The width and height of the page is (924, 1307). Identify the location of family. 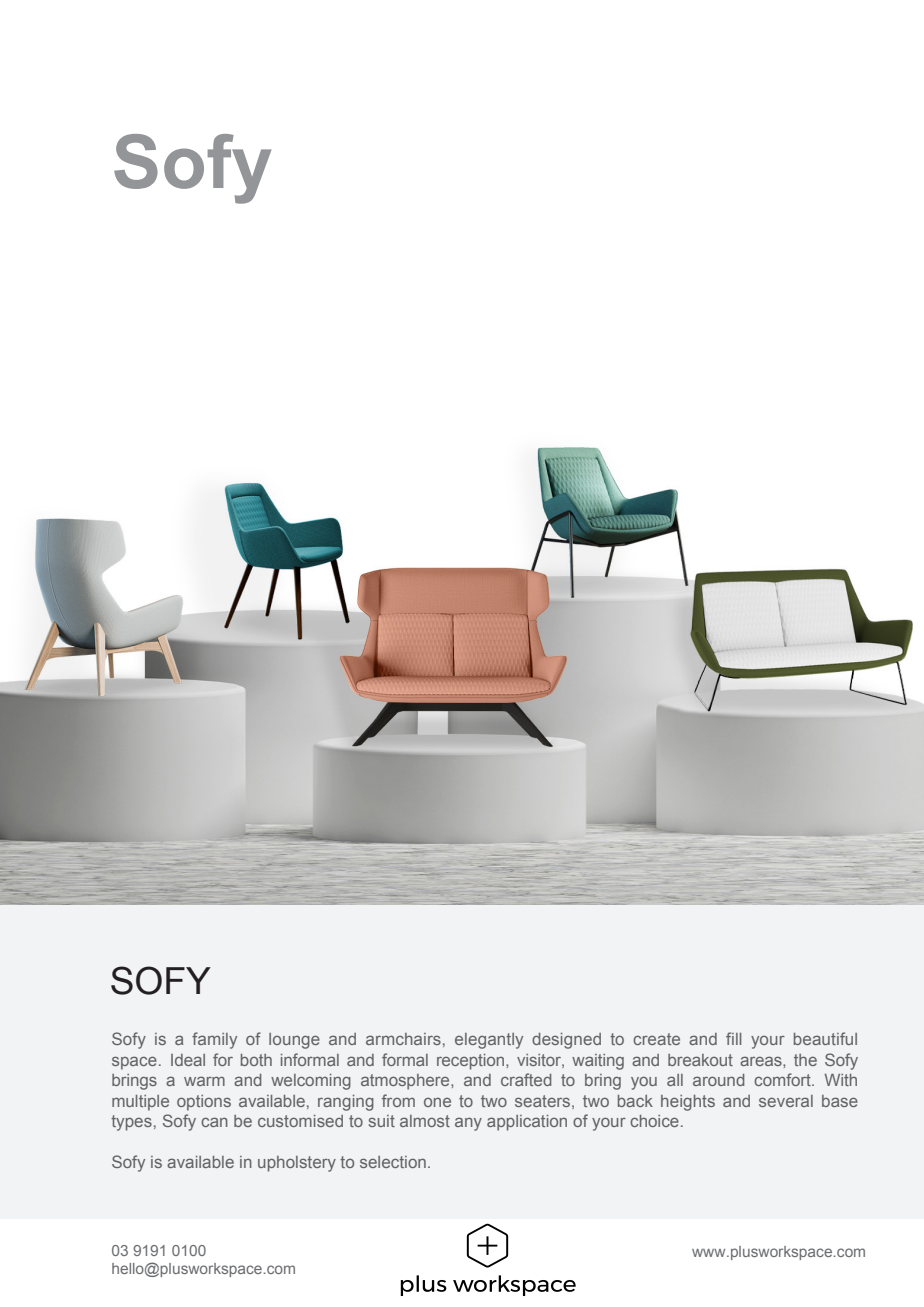
(214, 1040).
